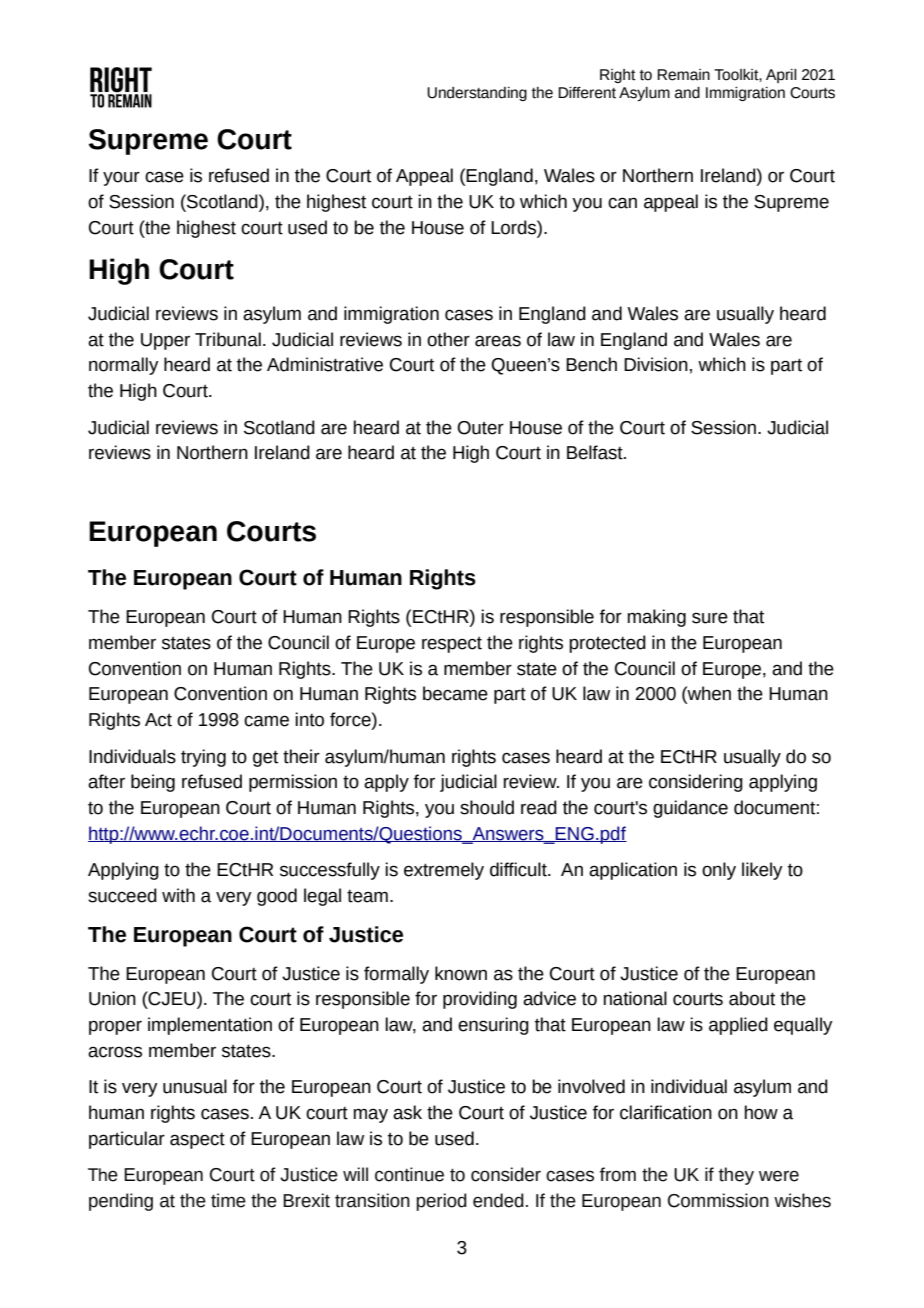  What do you see at coordinates (197, 1141) in the image?
I see `aspect` at bounding box center [197, 1141].
